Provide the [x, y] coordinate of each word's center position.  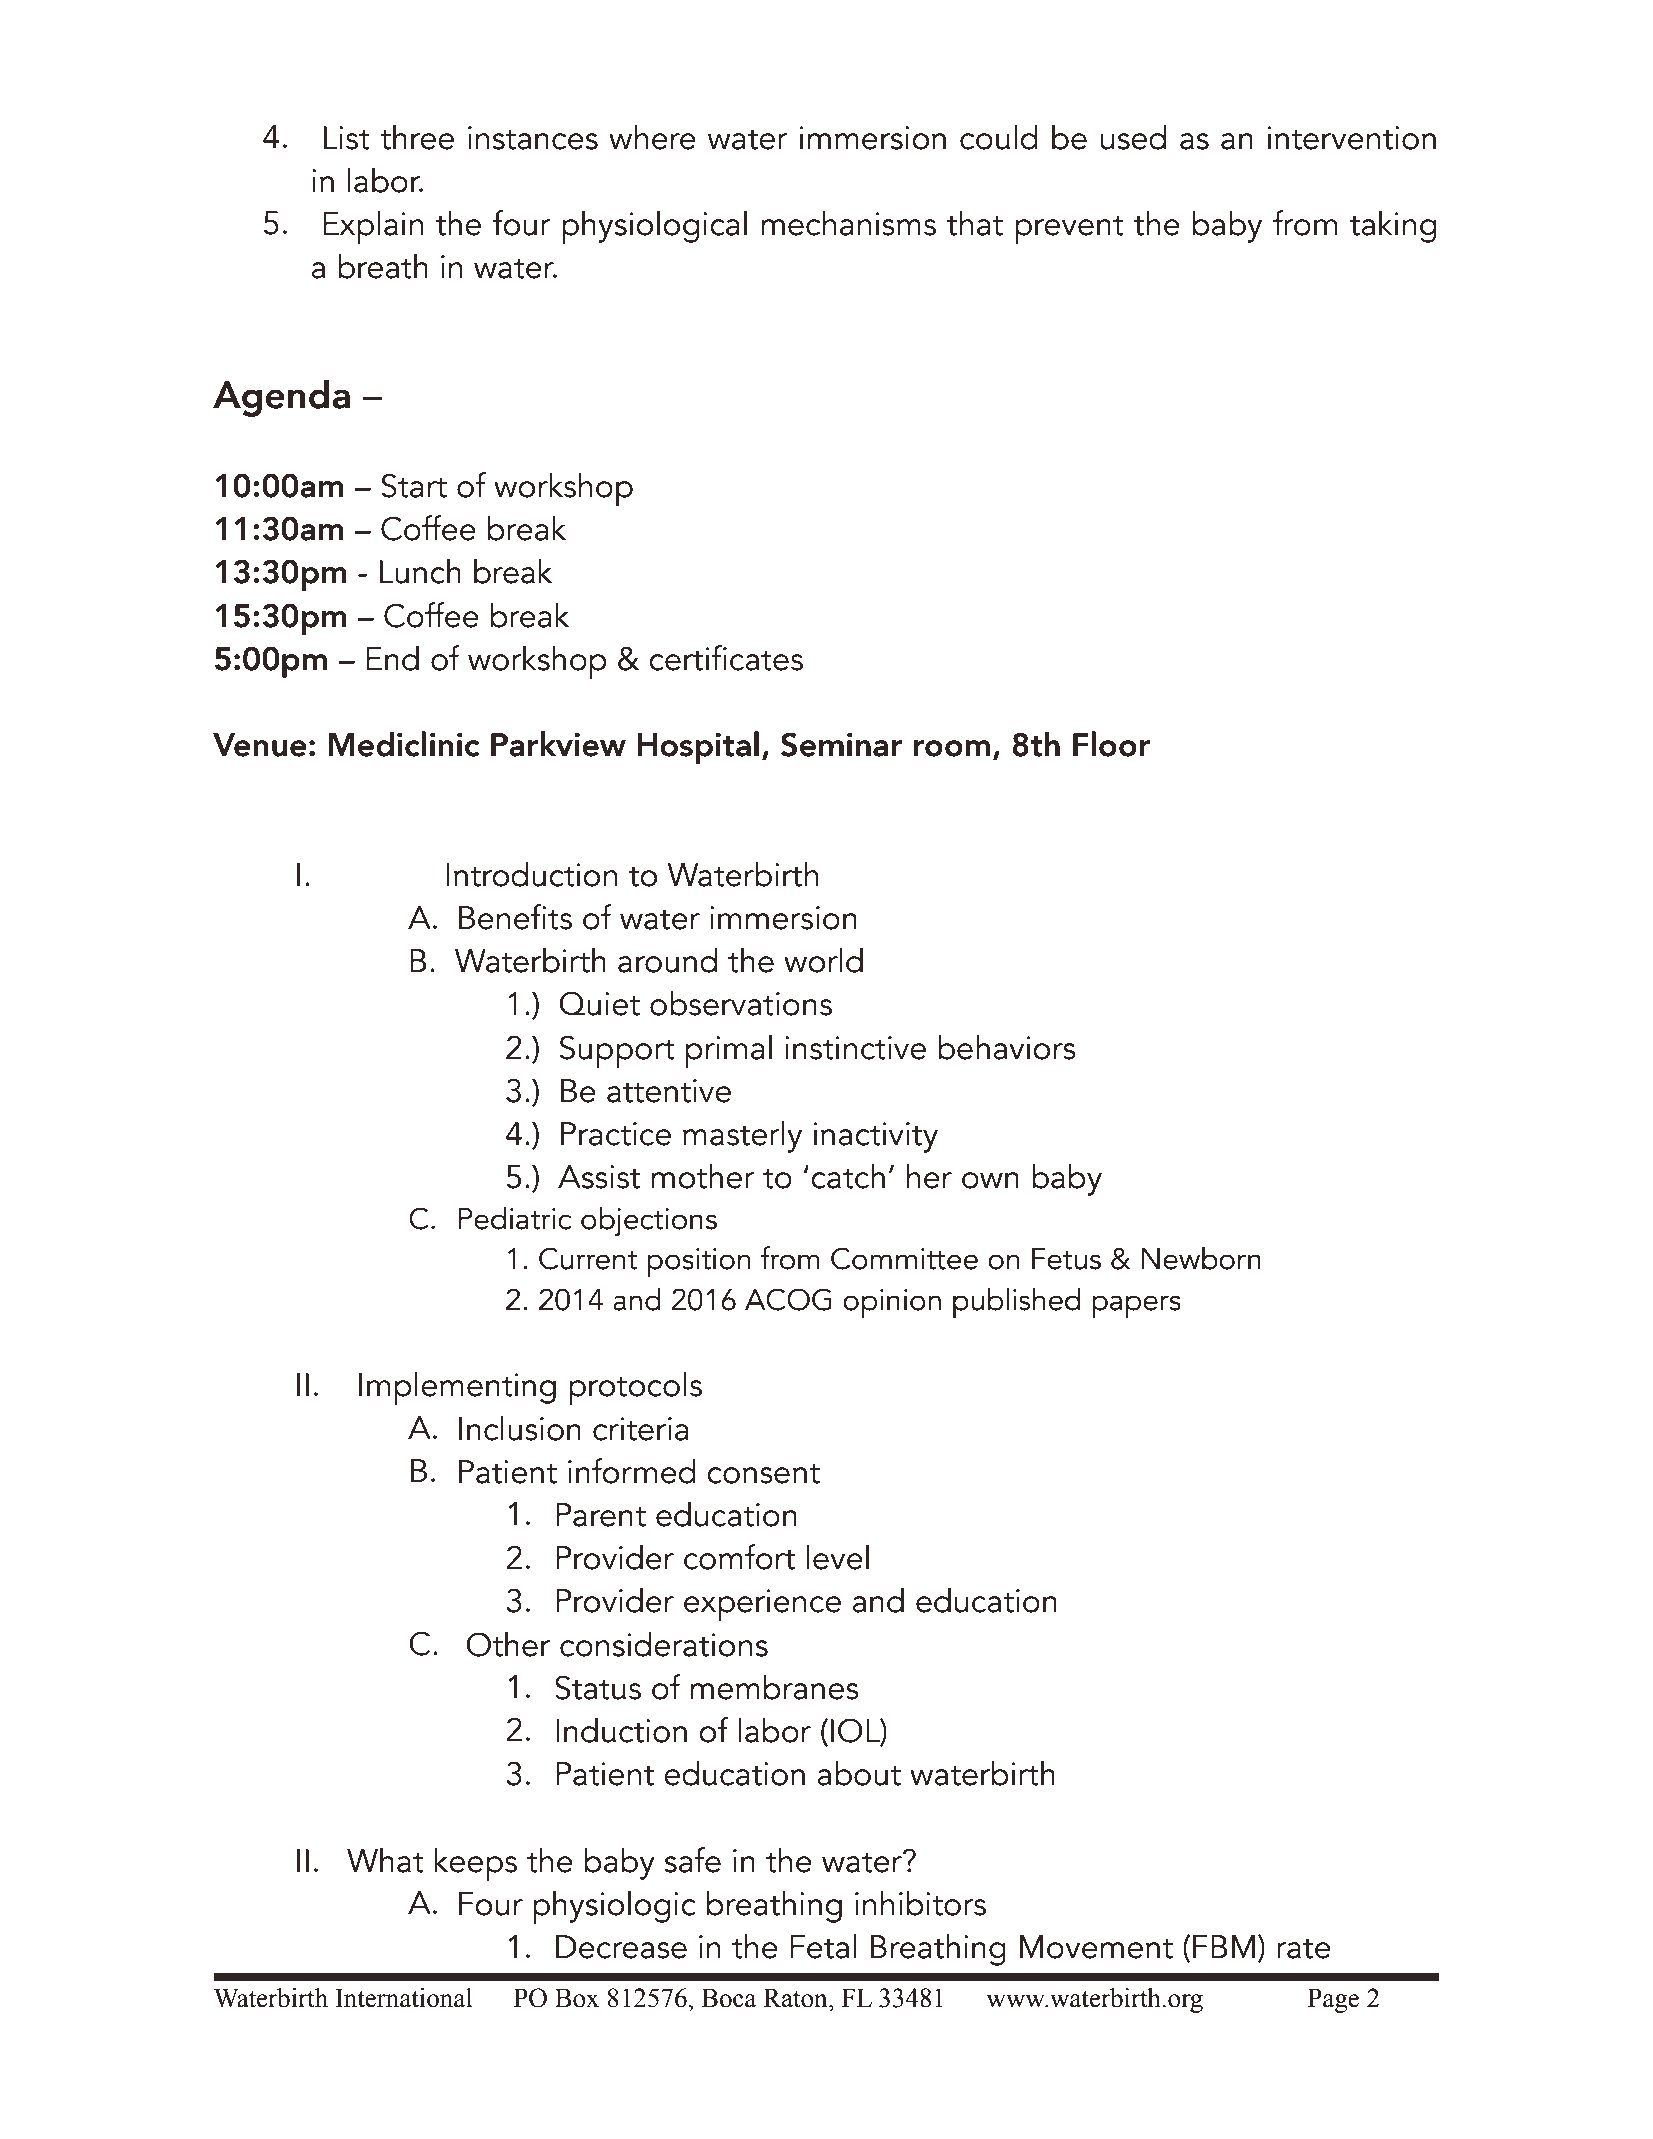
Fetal [823, 1946]
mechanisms [848, 223]
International [403, 1998]
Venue [260, 745]
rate [1304, 1948]
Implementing [457, 1388]
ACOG [788, 1299]
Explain [373, 227]
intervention [1352, 138]
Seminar [842, 744]
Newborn [1201, 1258]
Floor [1111, 744]
